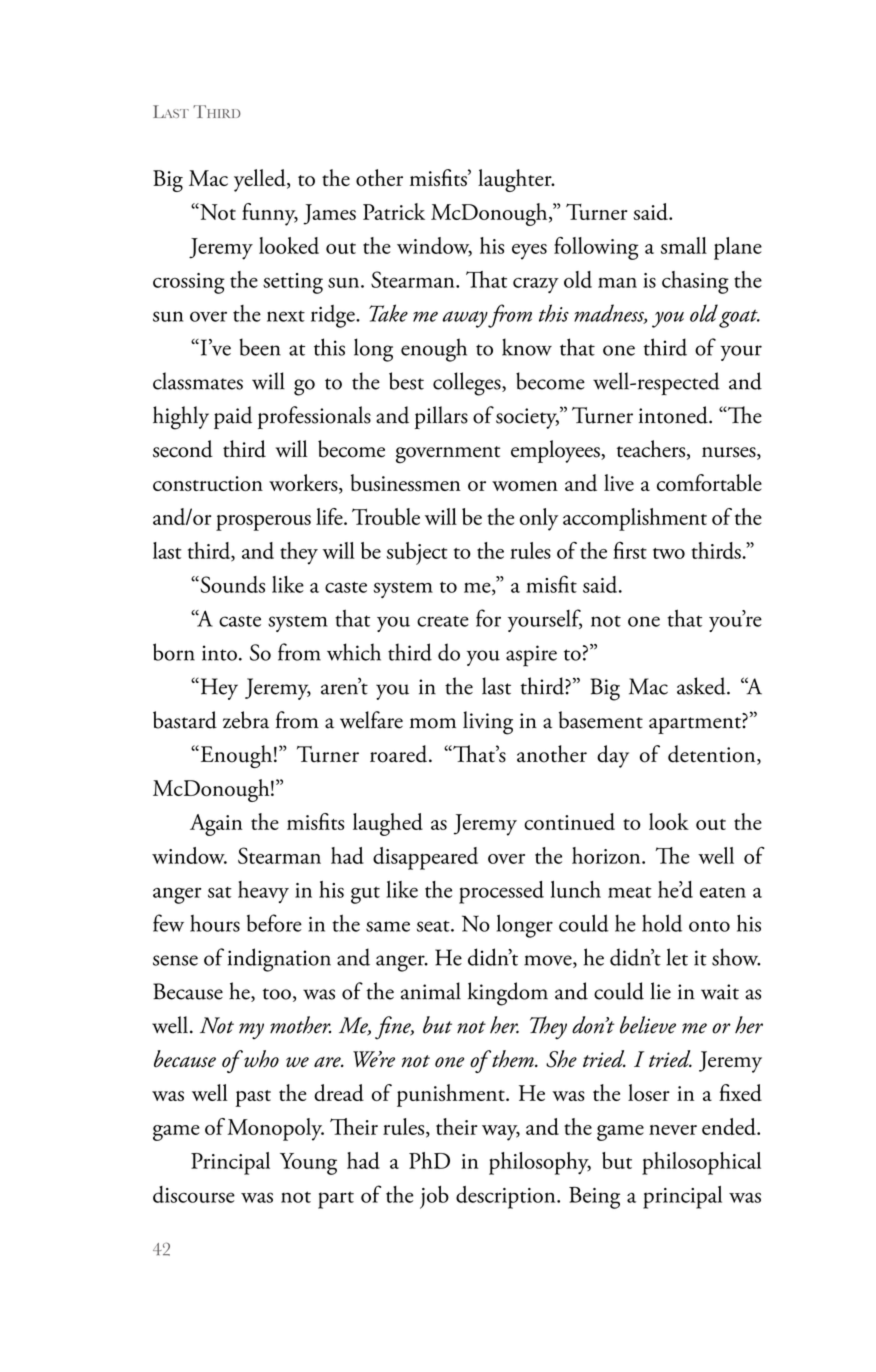 The image size is (876, 1372). Describe the element at coordinates (194, 1194) in the image. I see `discourse` at that location.
